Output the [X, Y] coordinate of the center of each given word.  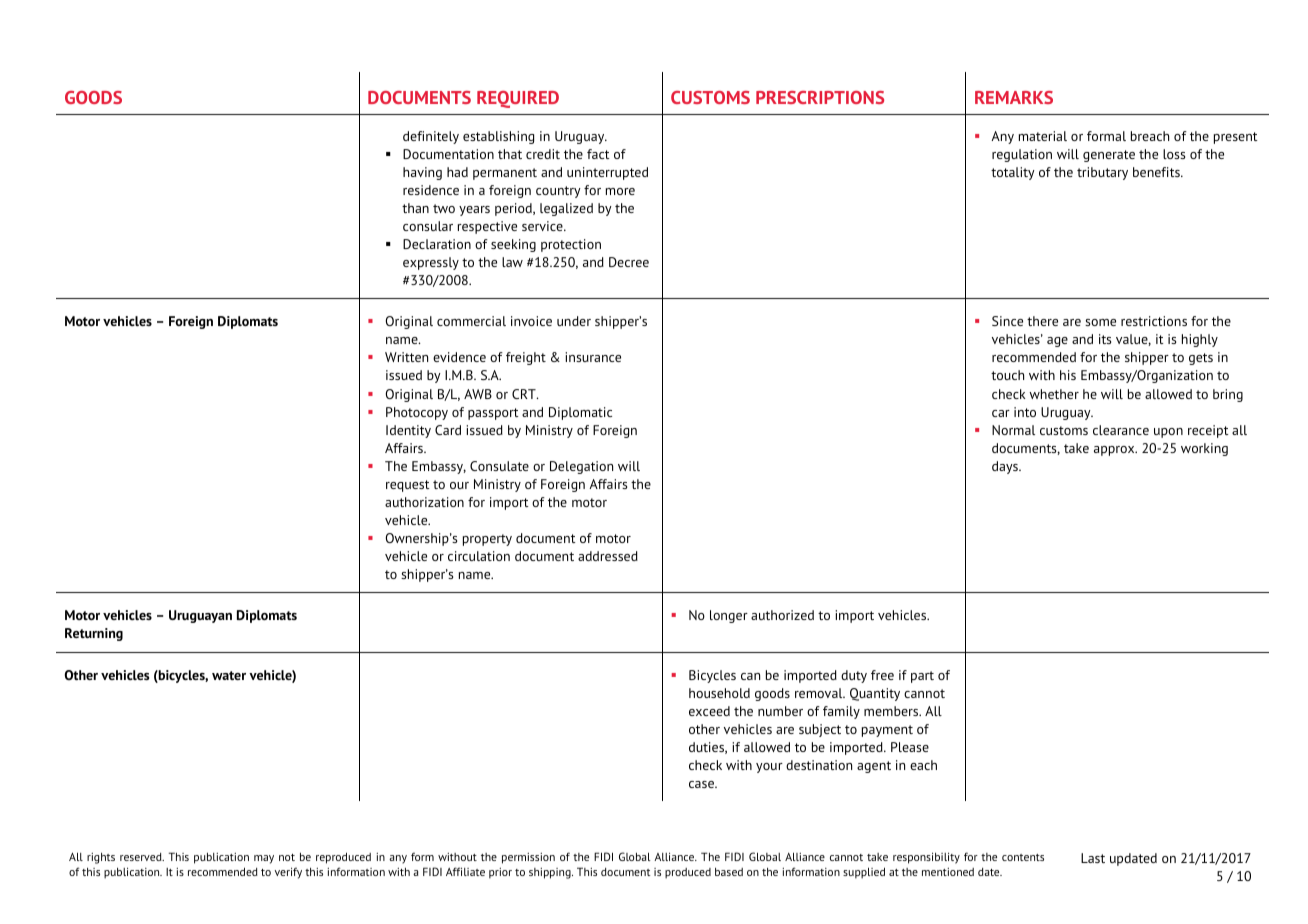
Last [1093, 858]
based [729, 872]
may [264, 859]
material [1043, 136]
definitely [431, 137]
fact [598, 154]
